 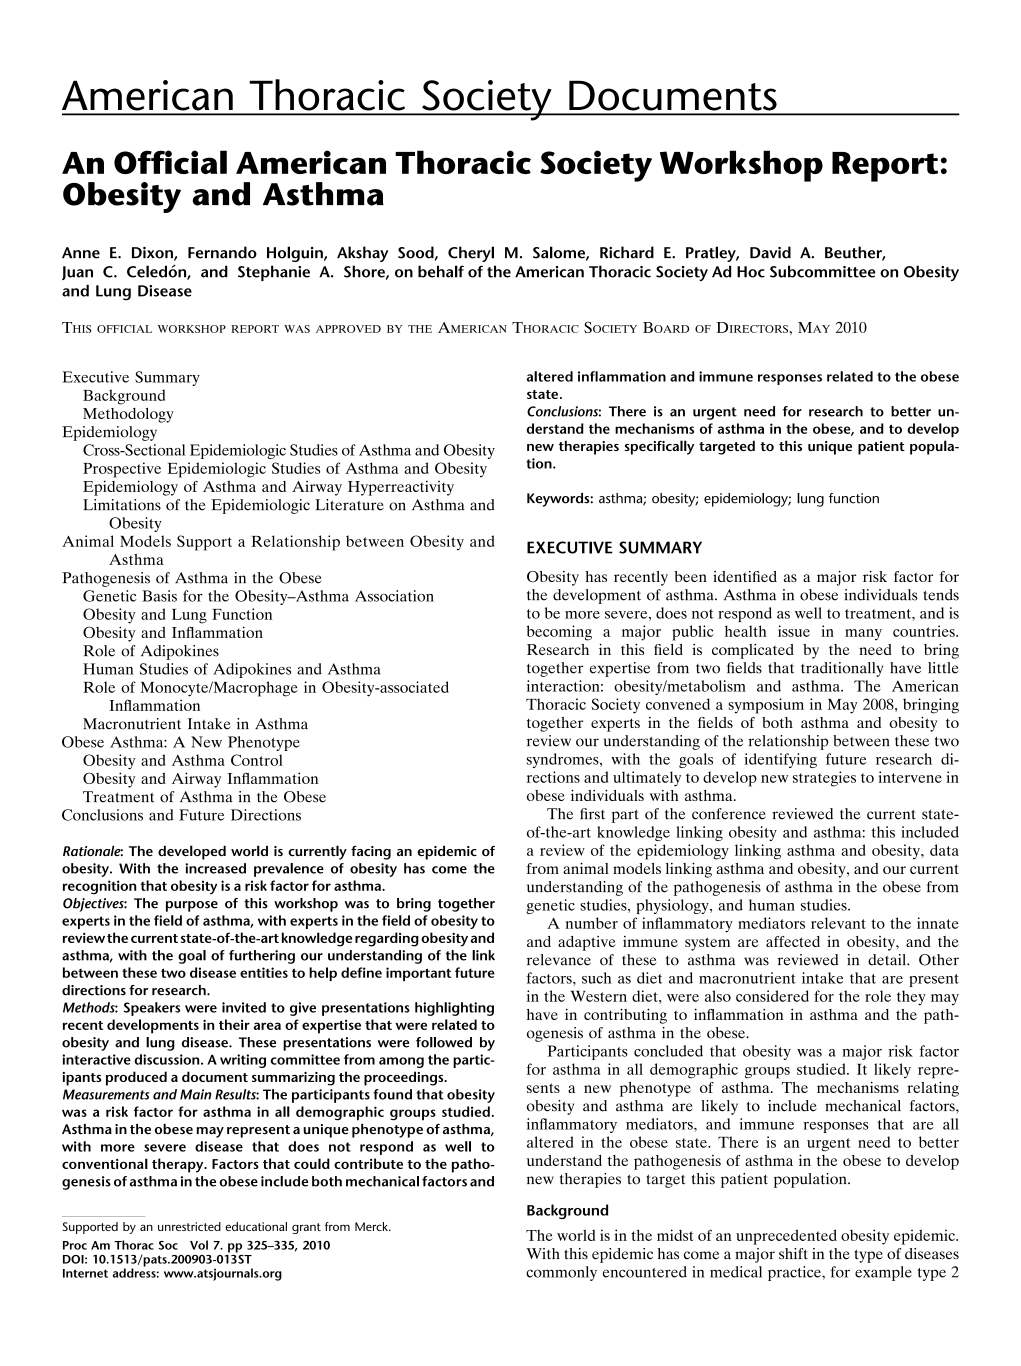 I want to click on identified, so click(x=745, y=576).
